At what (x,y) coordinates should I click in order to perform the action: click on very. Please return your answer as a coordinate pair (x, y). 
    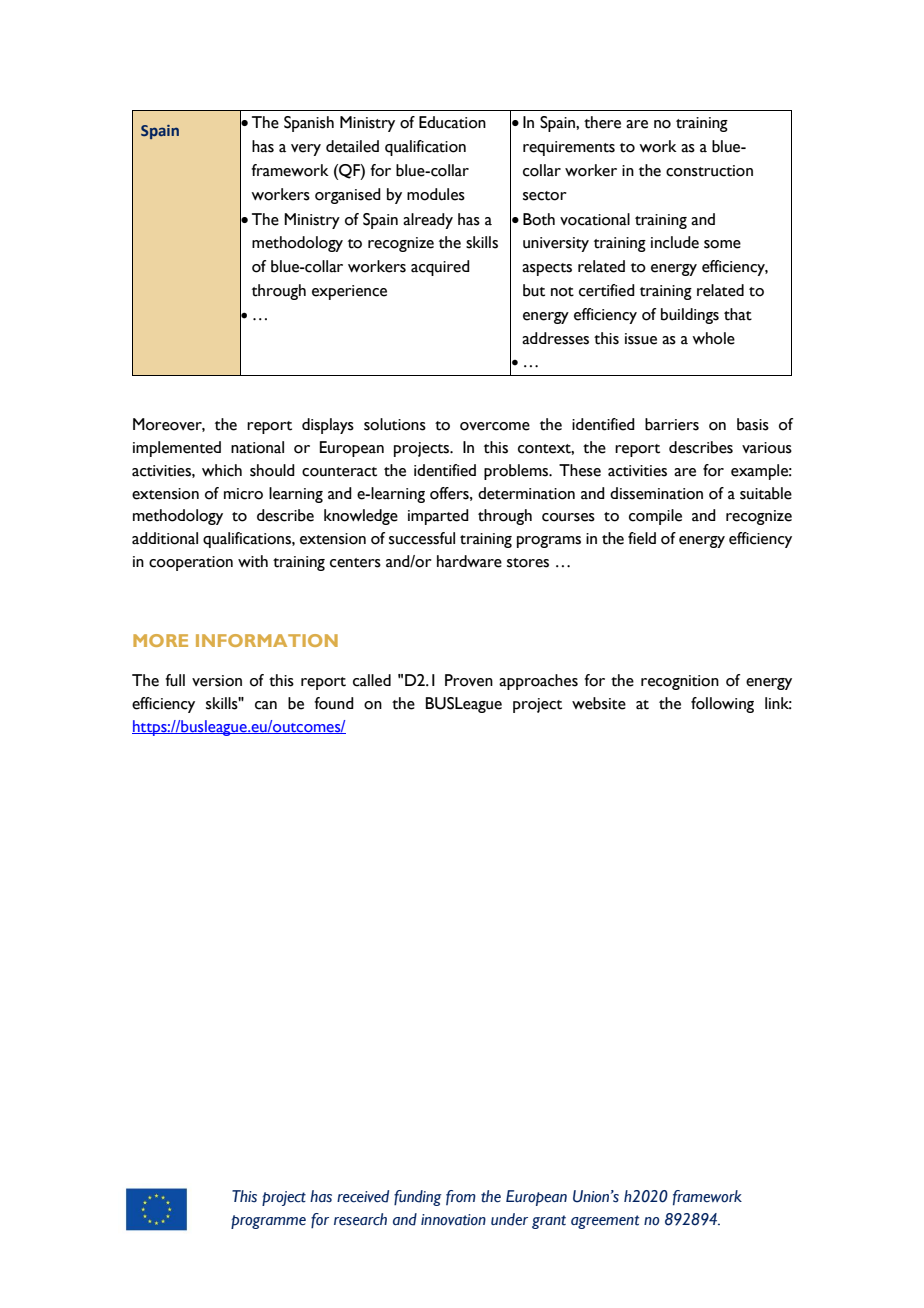
    Looking at the image, I should click on (306, 150).
